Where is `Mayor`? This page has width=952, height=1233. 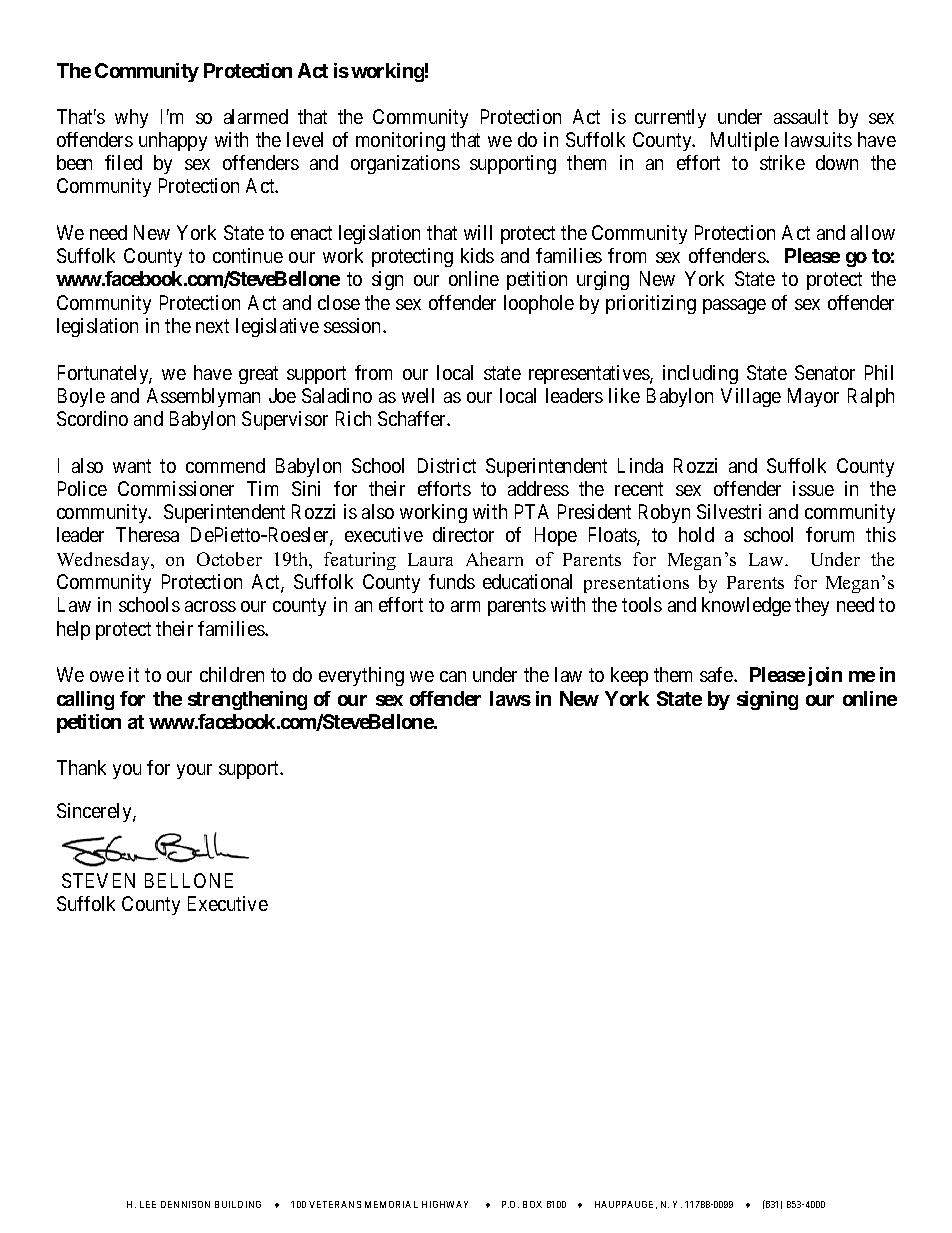 Mayor is located at coordinates (813, 397).
